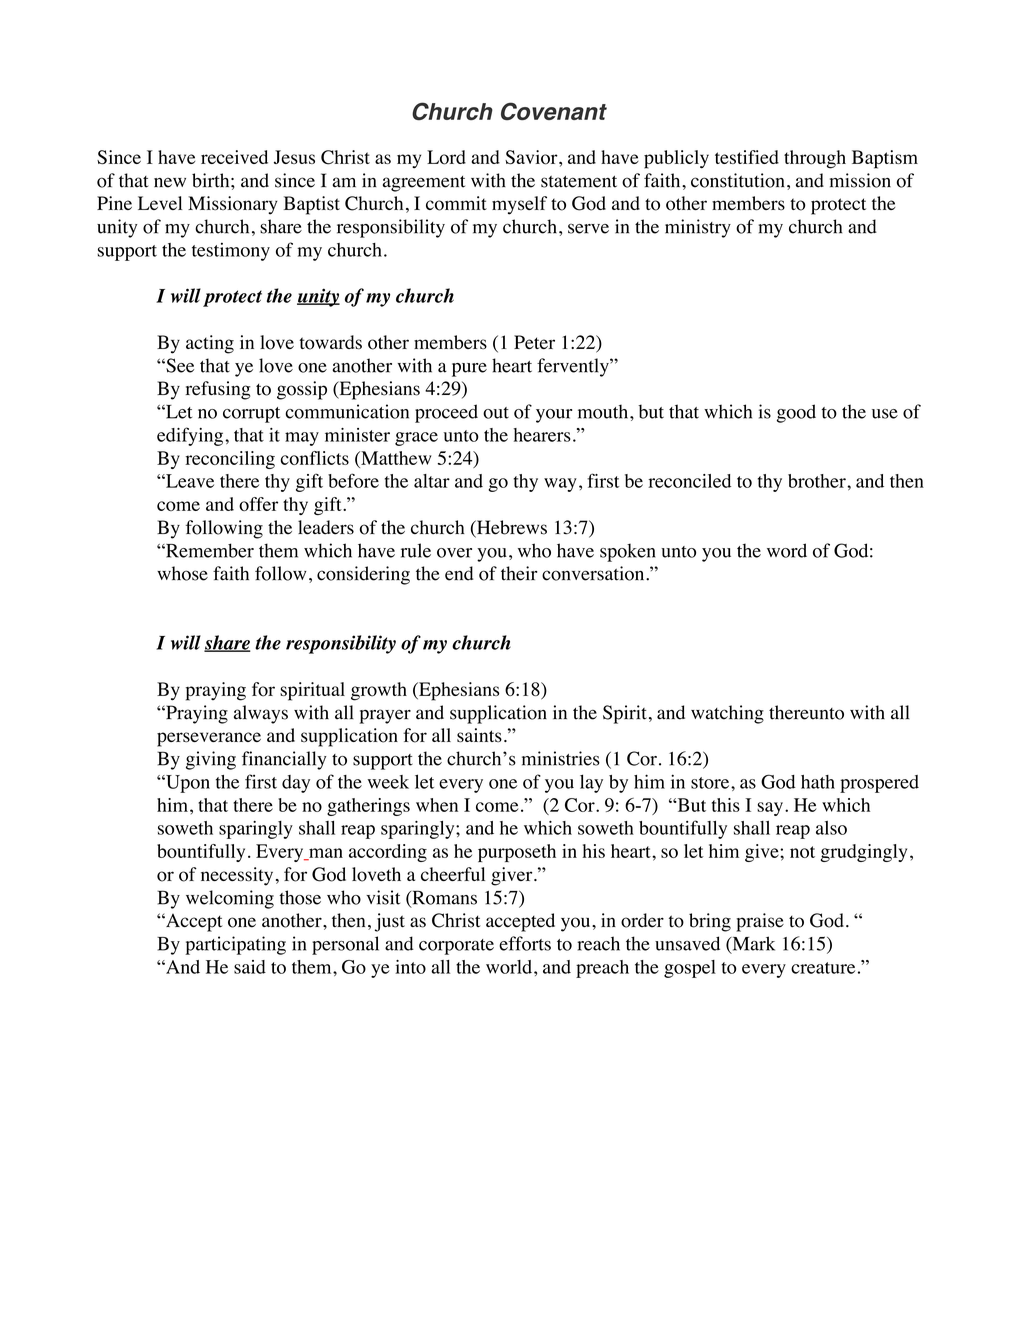 The width and height of the document is (1021, 1322). I want to click on saints, so click(479, 735).
